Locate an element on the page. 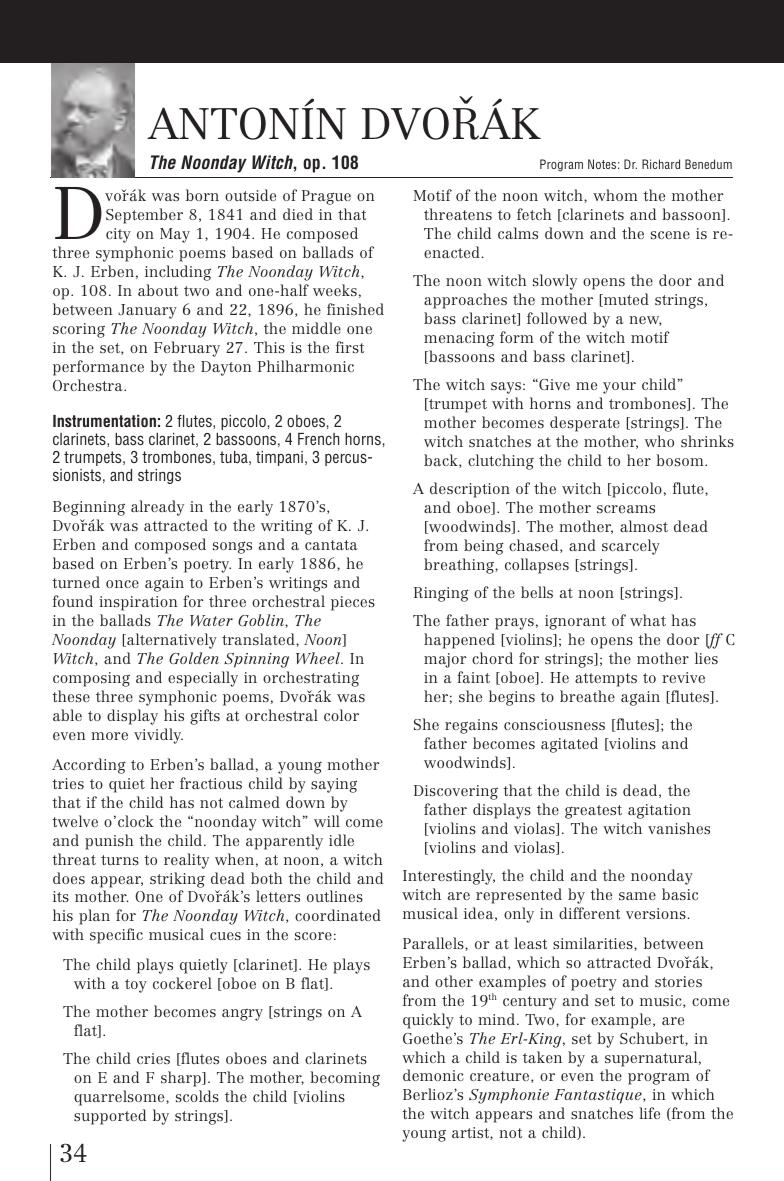 The height and width of the page is (1181, 784). September is located at coordinates (144, 216).
